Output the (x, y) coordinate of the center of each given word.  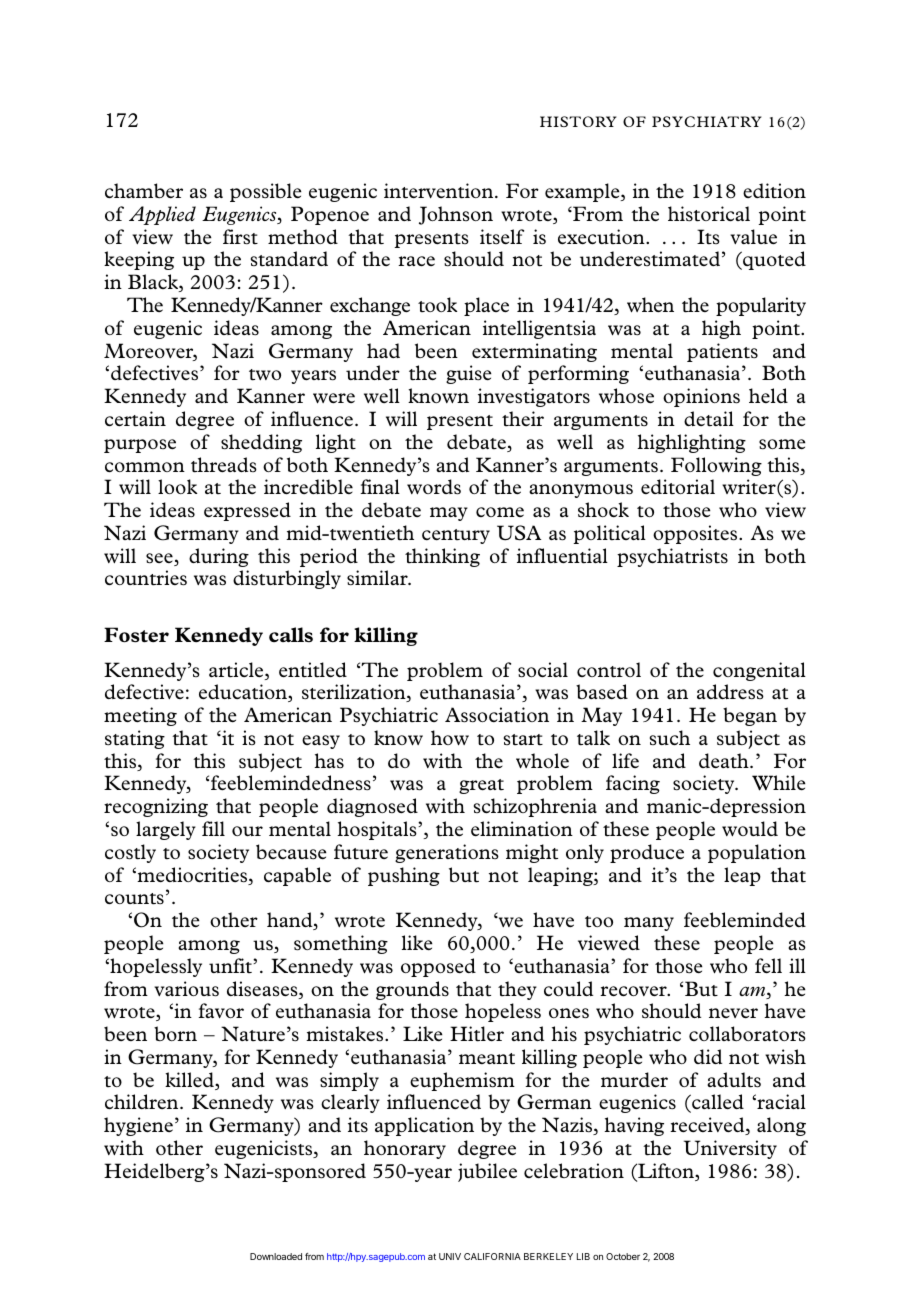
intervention (440, 191)
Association (497, 715)
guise (469, 374)
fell (768, 966)
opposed (438, 967)
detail (709, 419)
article (237, 671)
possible (266, 192)
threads (224, 465)
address (730, 692)
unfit (231, 965)
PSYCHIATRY (706, 121)
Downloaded (276, 1256)
